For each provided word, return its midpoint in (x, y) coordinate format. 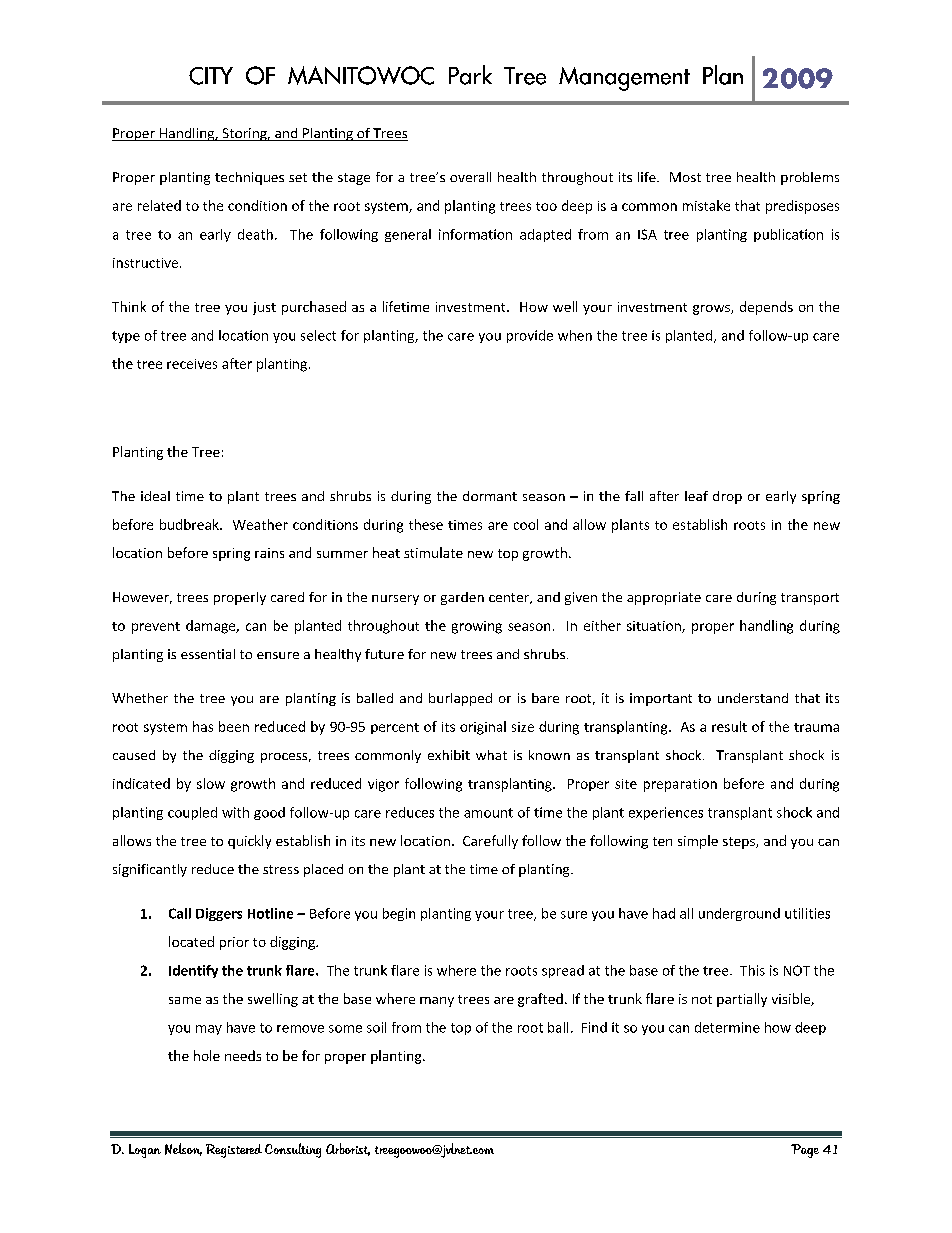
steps (740, 843)
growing (477, 627)
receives (192, 364)
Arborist (348, 1149)
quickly (249, 842)
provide (530, 336)
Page (805, 1151)
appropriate (664, 598)
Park (470, 75)
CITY (211, 76)
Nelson (183, 1149)
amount (488, 813)
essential (208, 654)
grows (712, 310)
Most (685, 177)
